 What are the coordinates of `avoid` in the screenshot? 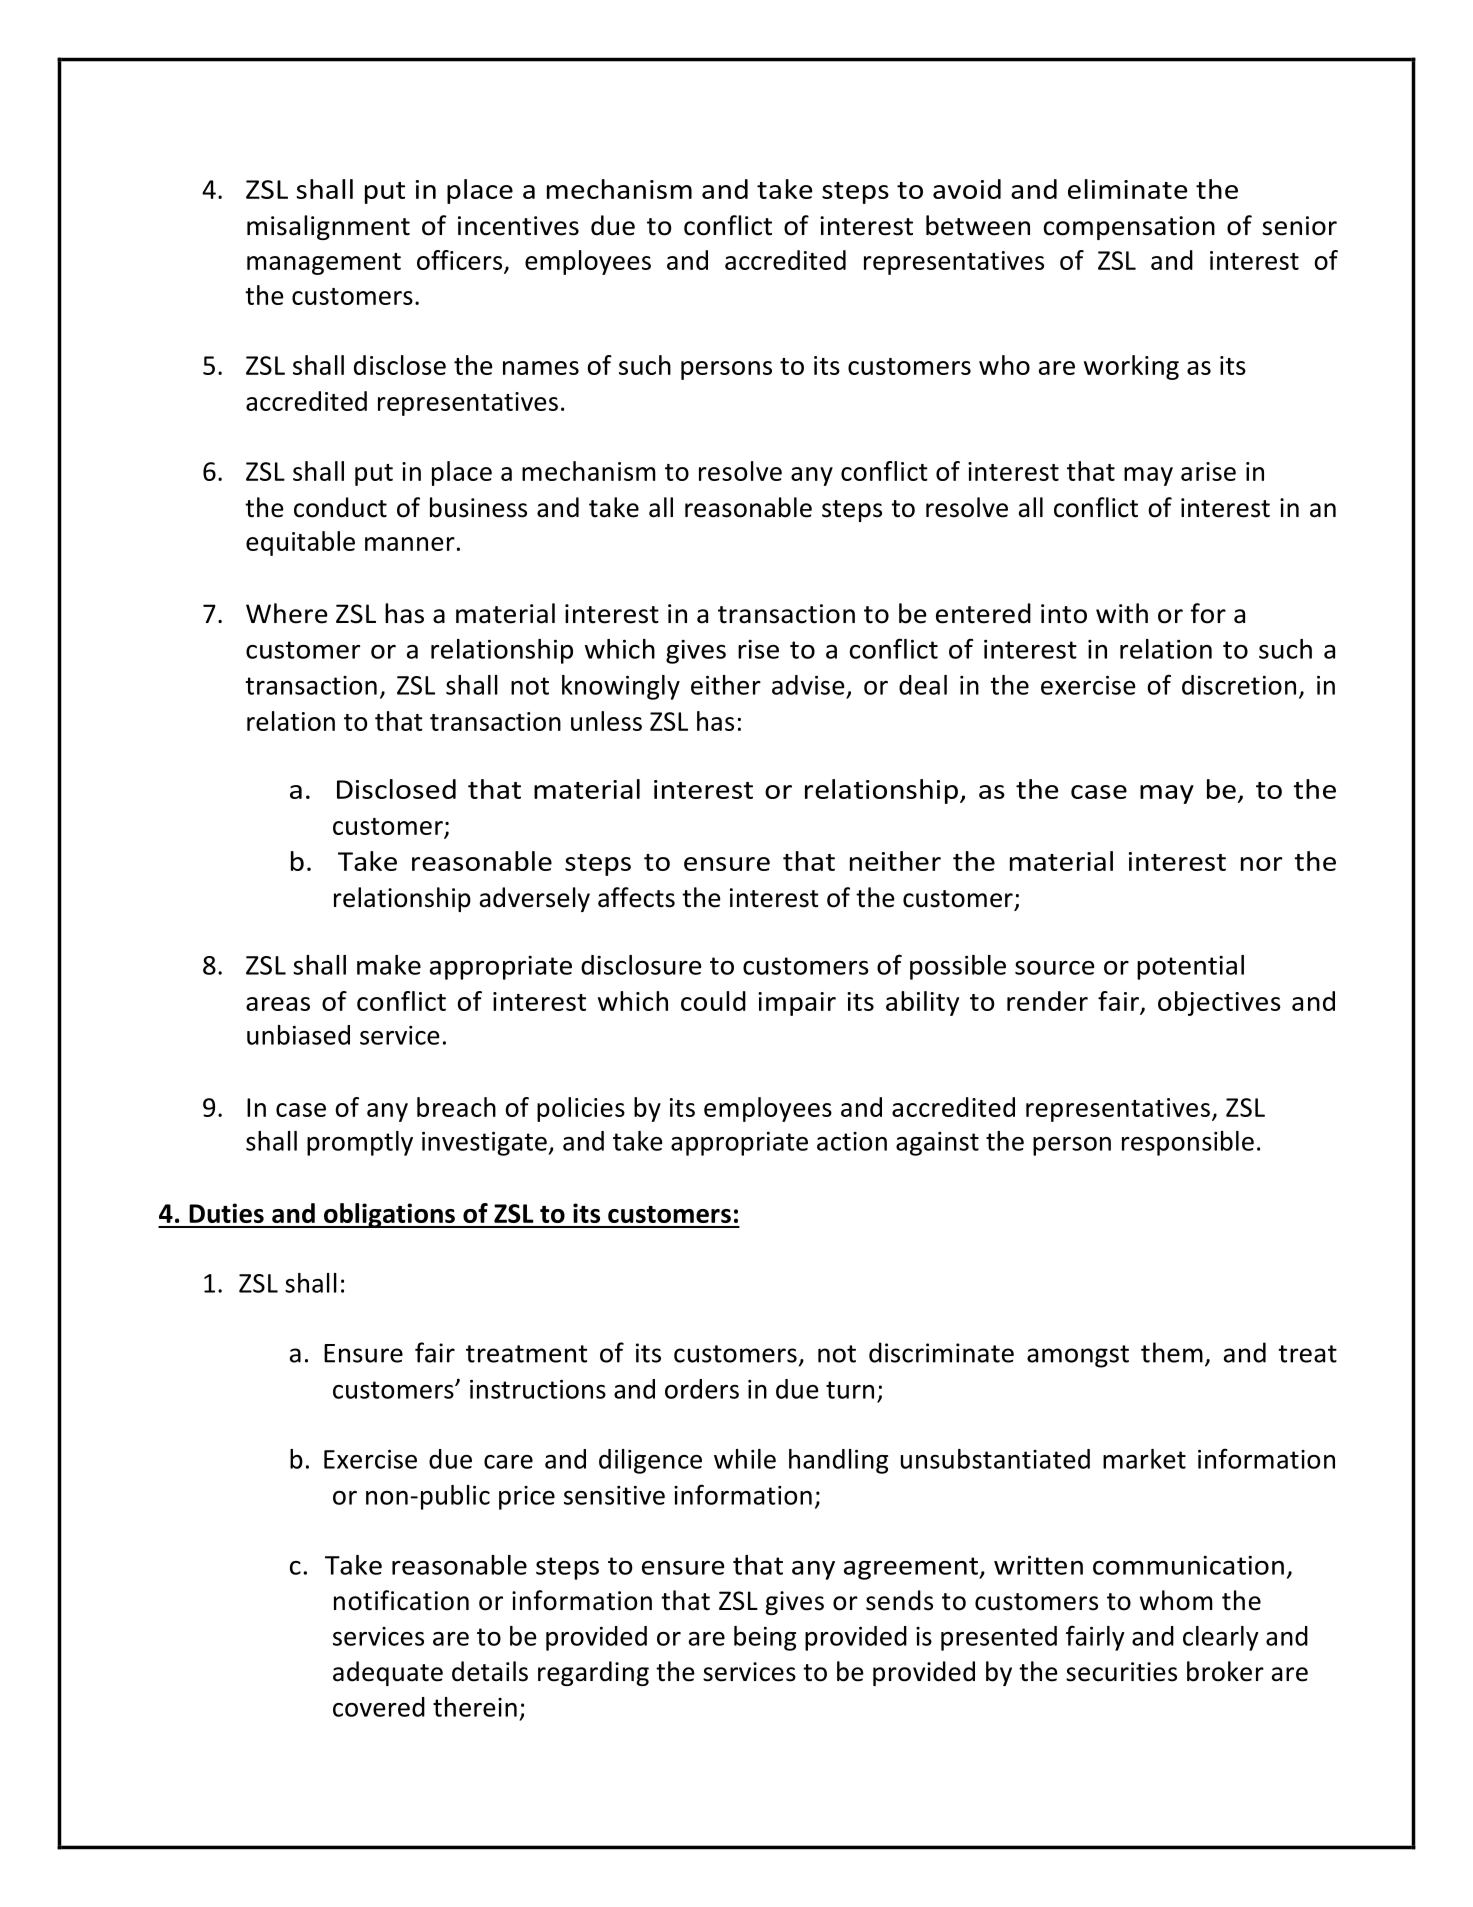 It's located at (967, 189).
